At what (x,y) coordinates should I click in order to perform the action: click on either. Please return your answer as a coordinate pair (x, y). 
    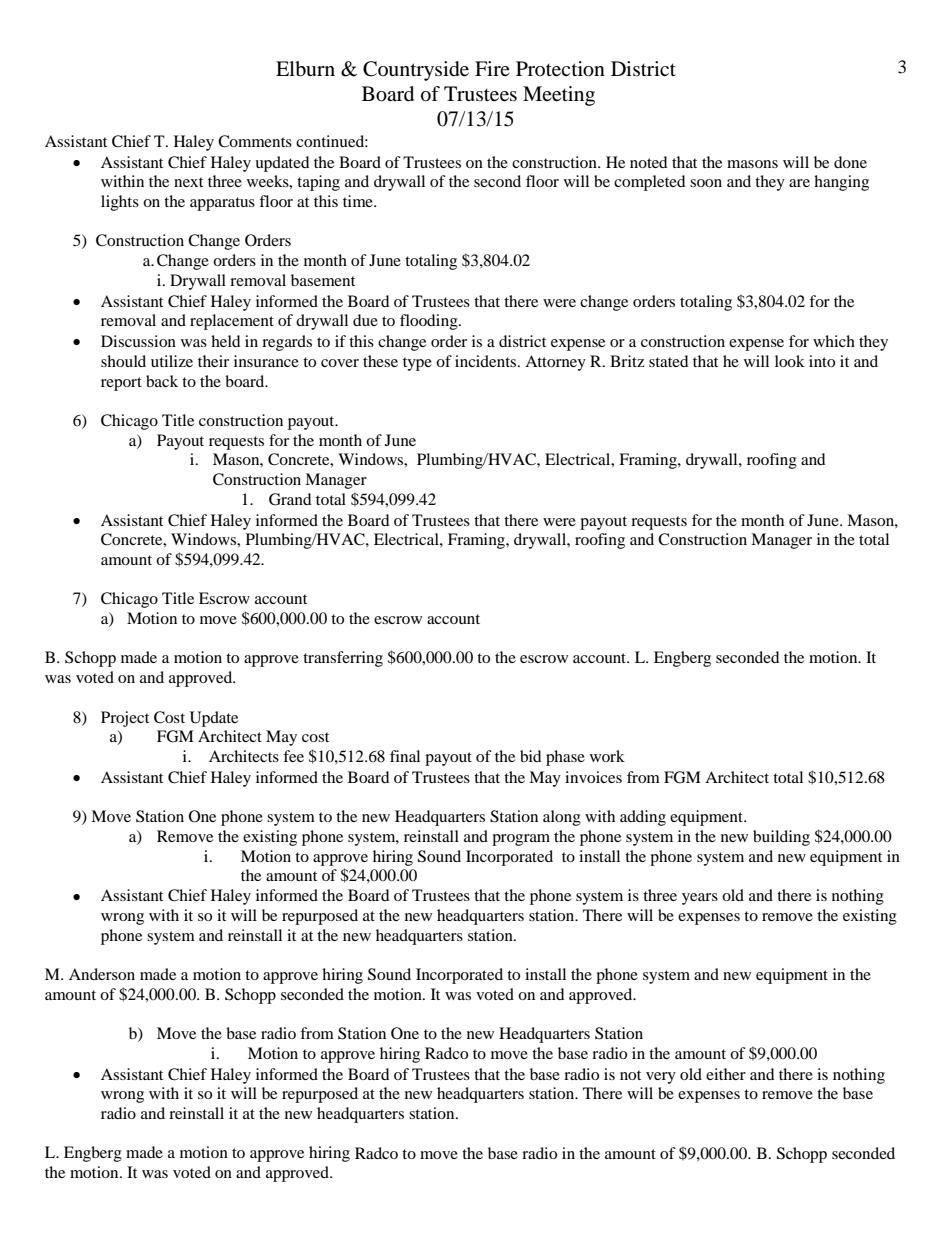
    Looking at the image, I should click on (726, 1074).
